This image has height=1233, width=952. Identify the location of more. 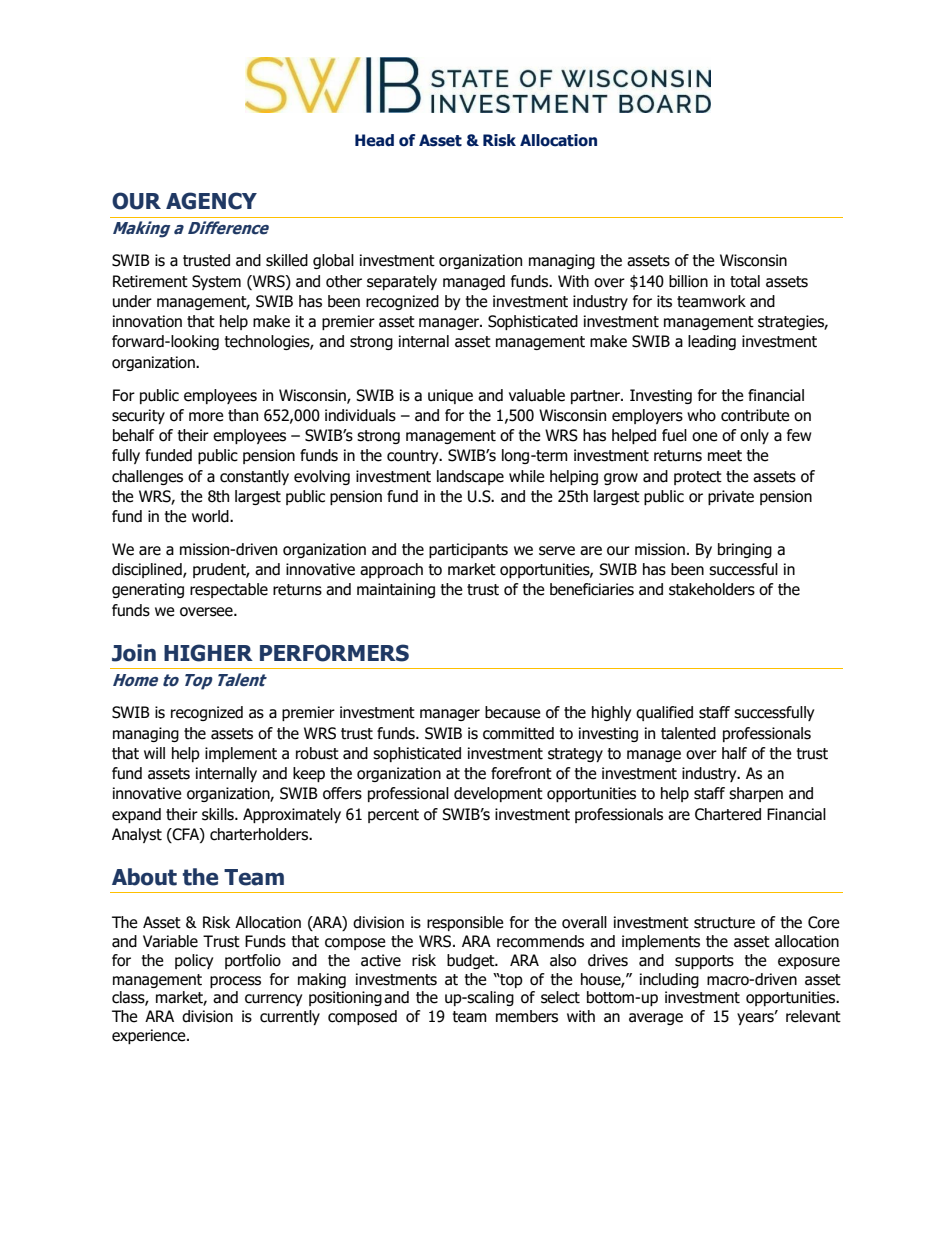
(206, 417).
